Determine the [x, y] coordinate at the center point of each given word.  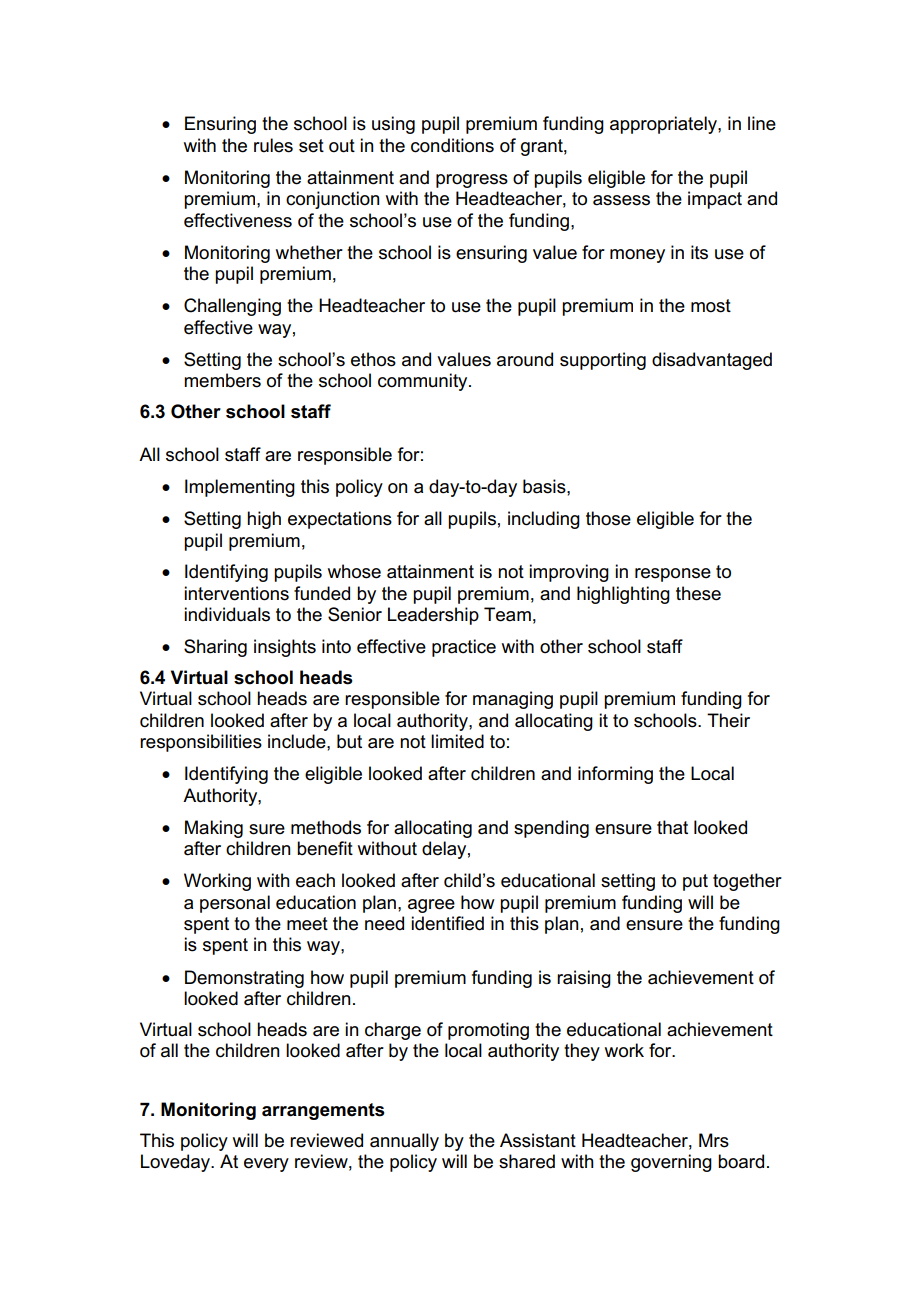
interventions [236, 593]
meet [307, 924]
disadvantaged [712, 361]
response [673, 575]
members [222, 380]
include [298, 741]
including [544, 520]
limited [457, 741]
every [266, 1165]
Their [728, 720]
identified [447, 923]
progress [472, 181]
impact [715, 200]
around [525, 359]
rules [273, 145]
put [695, 882]
